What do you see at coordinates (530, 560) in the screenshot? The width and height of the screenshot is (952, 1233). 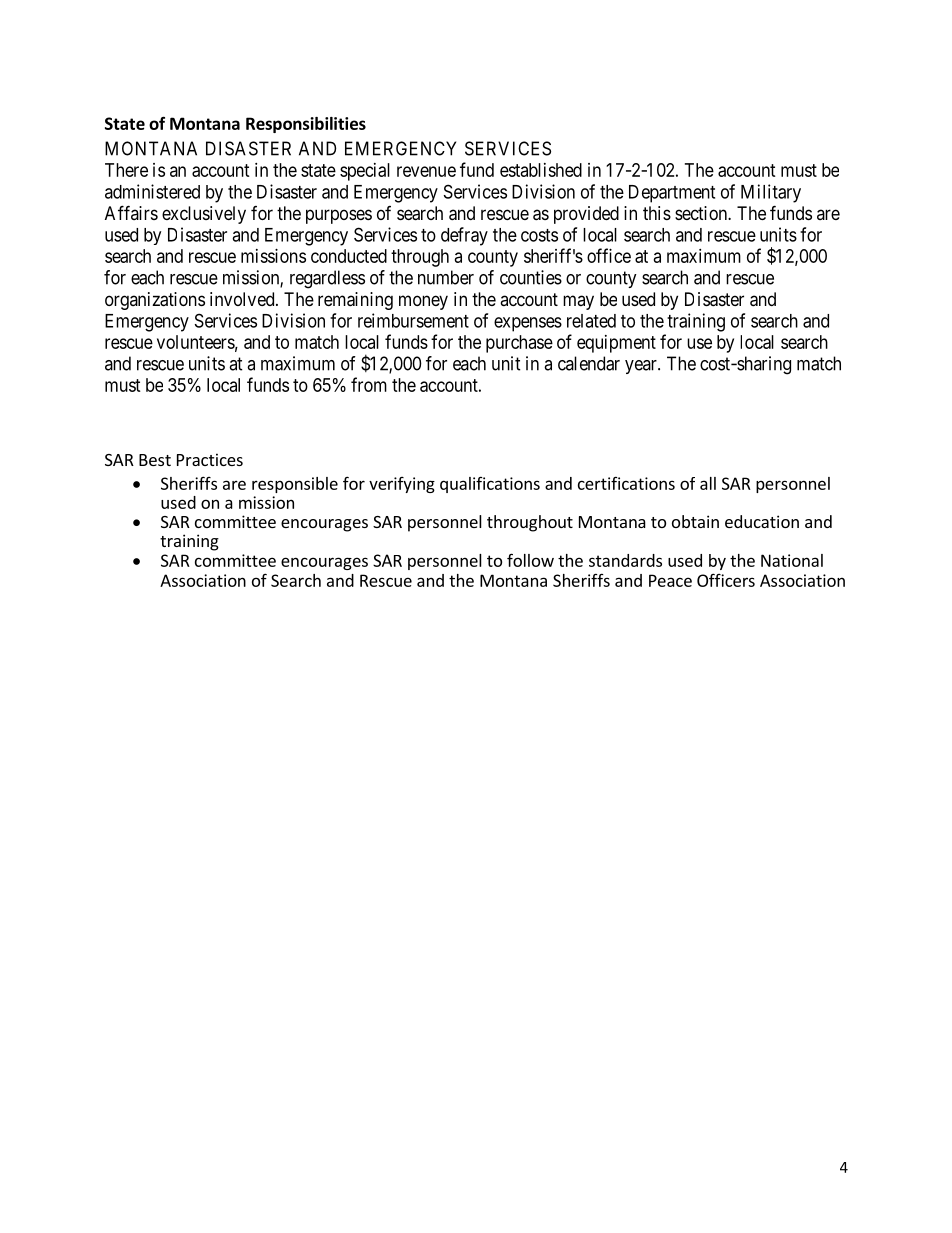 I see `follow` at bounding box center [530, 560].
